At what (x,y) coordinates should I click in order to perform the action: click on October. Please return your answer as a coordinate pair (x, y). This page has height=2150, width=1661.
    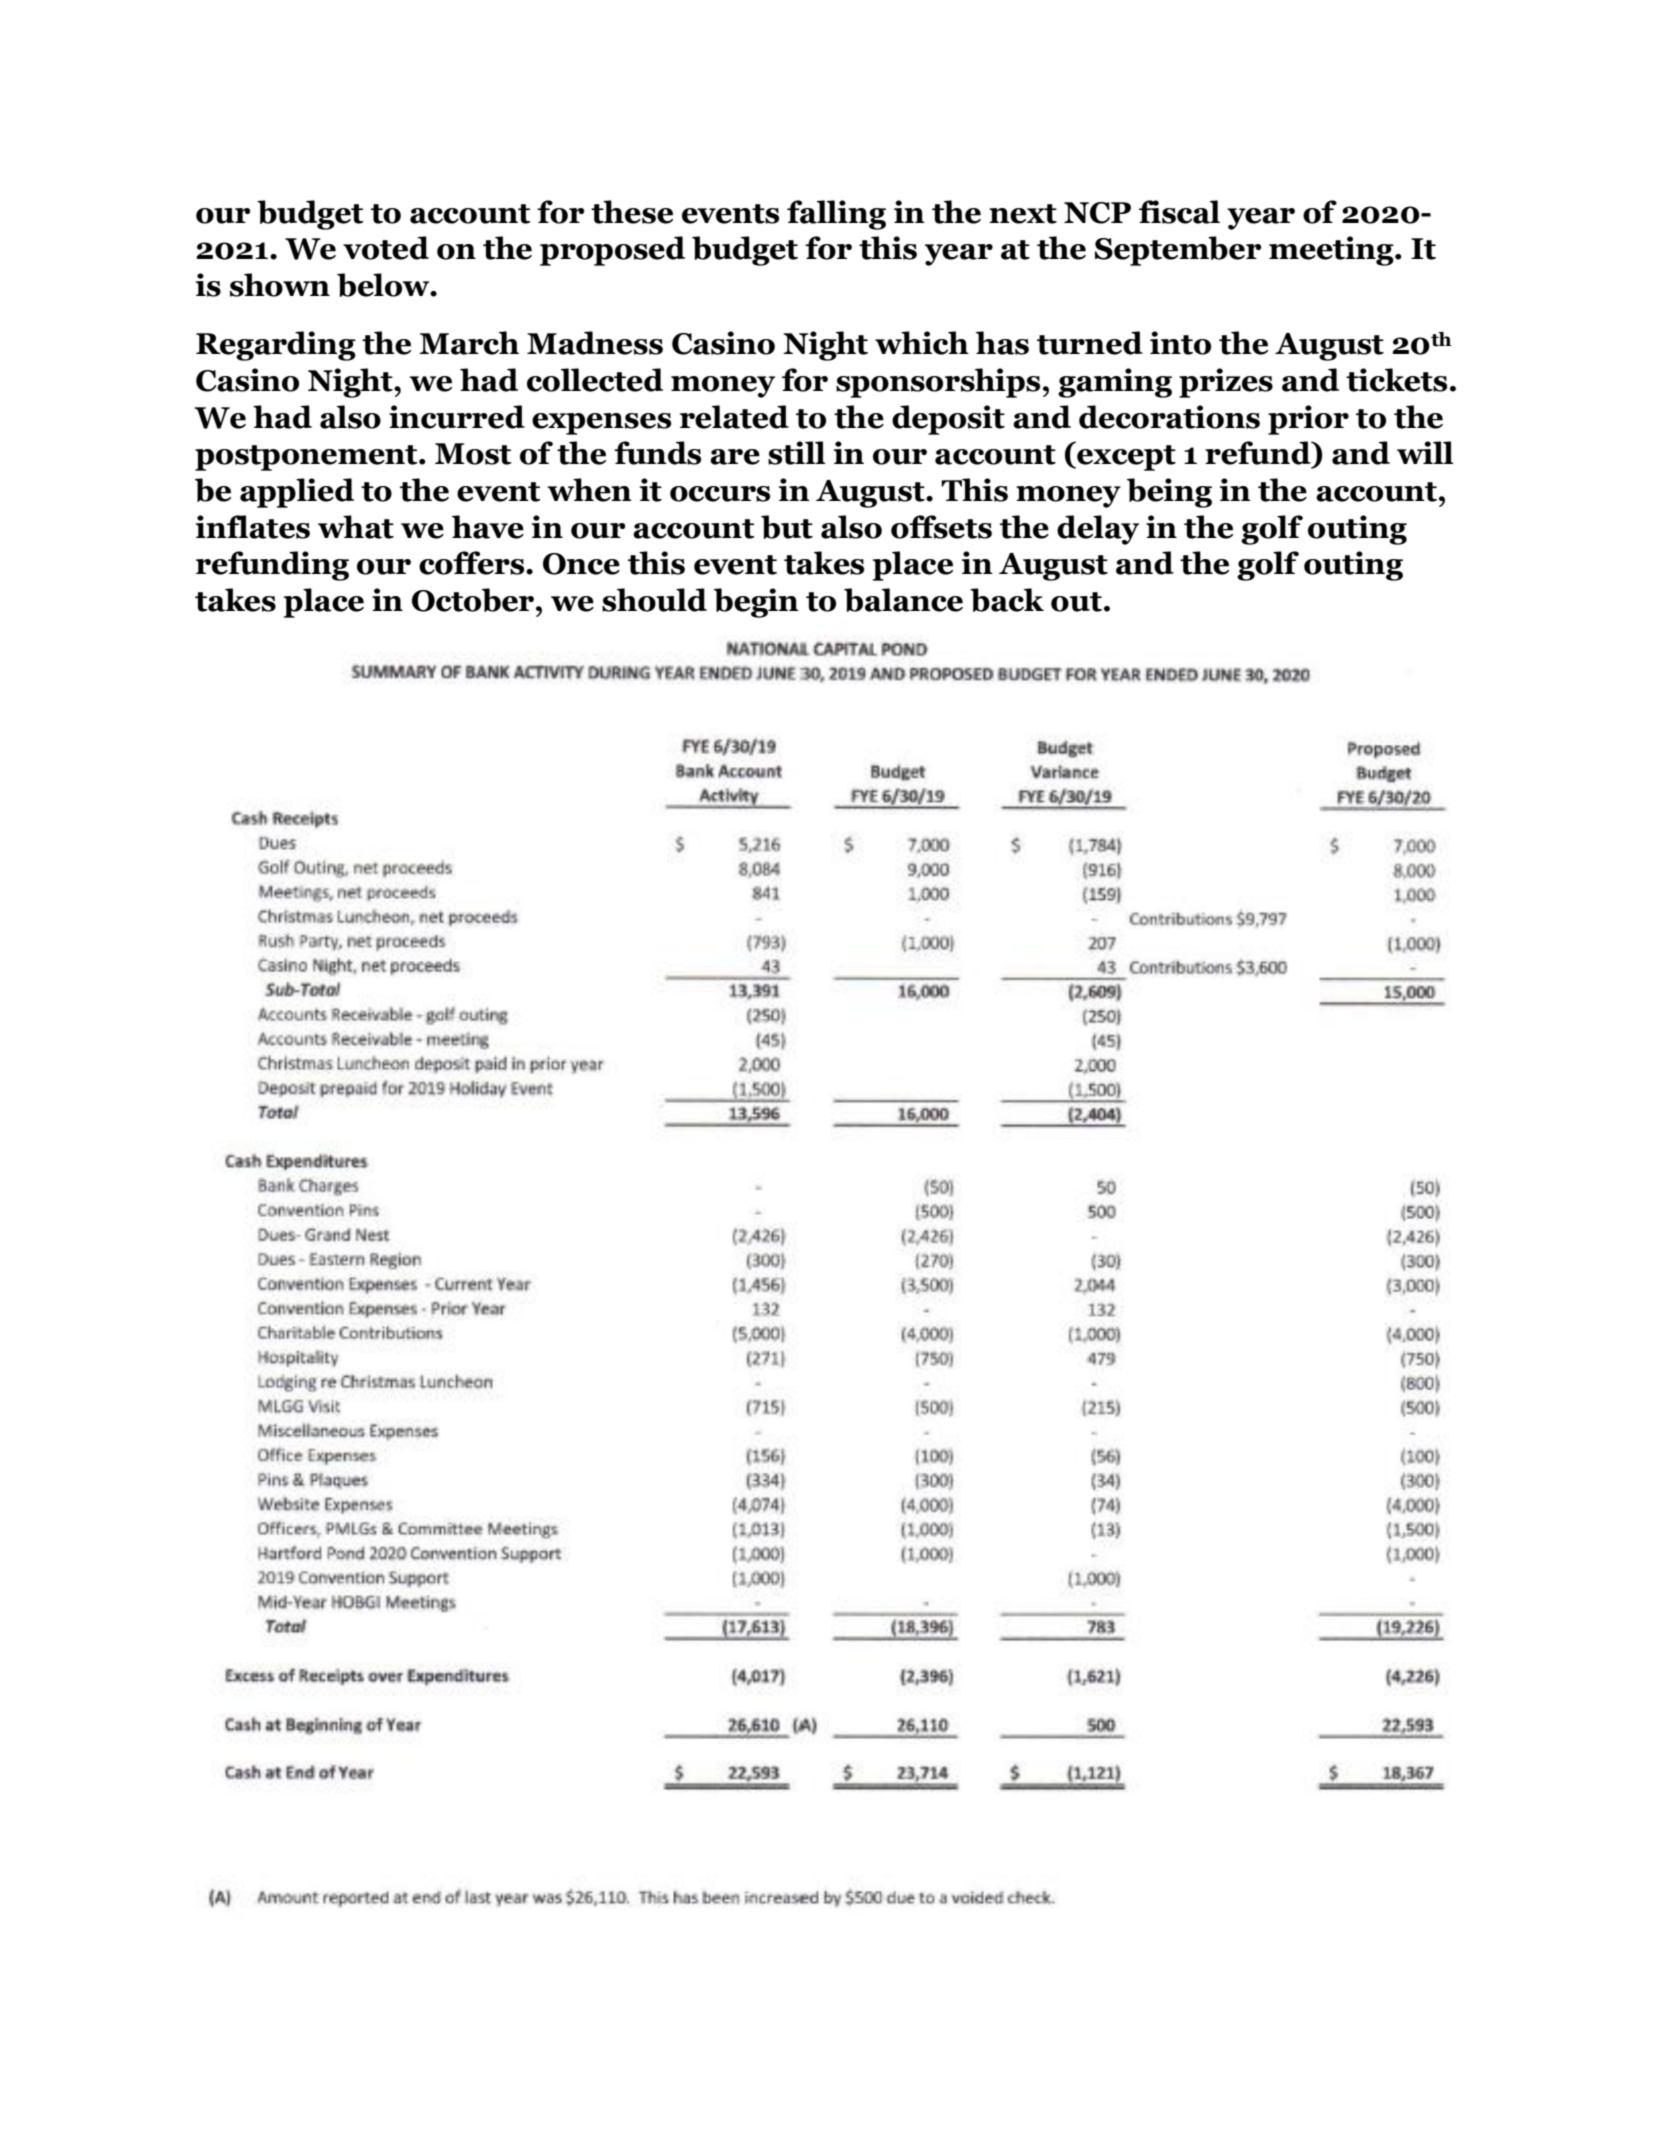
    Looking at the image, I should click on (473, 600).
